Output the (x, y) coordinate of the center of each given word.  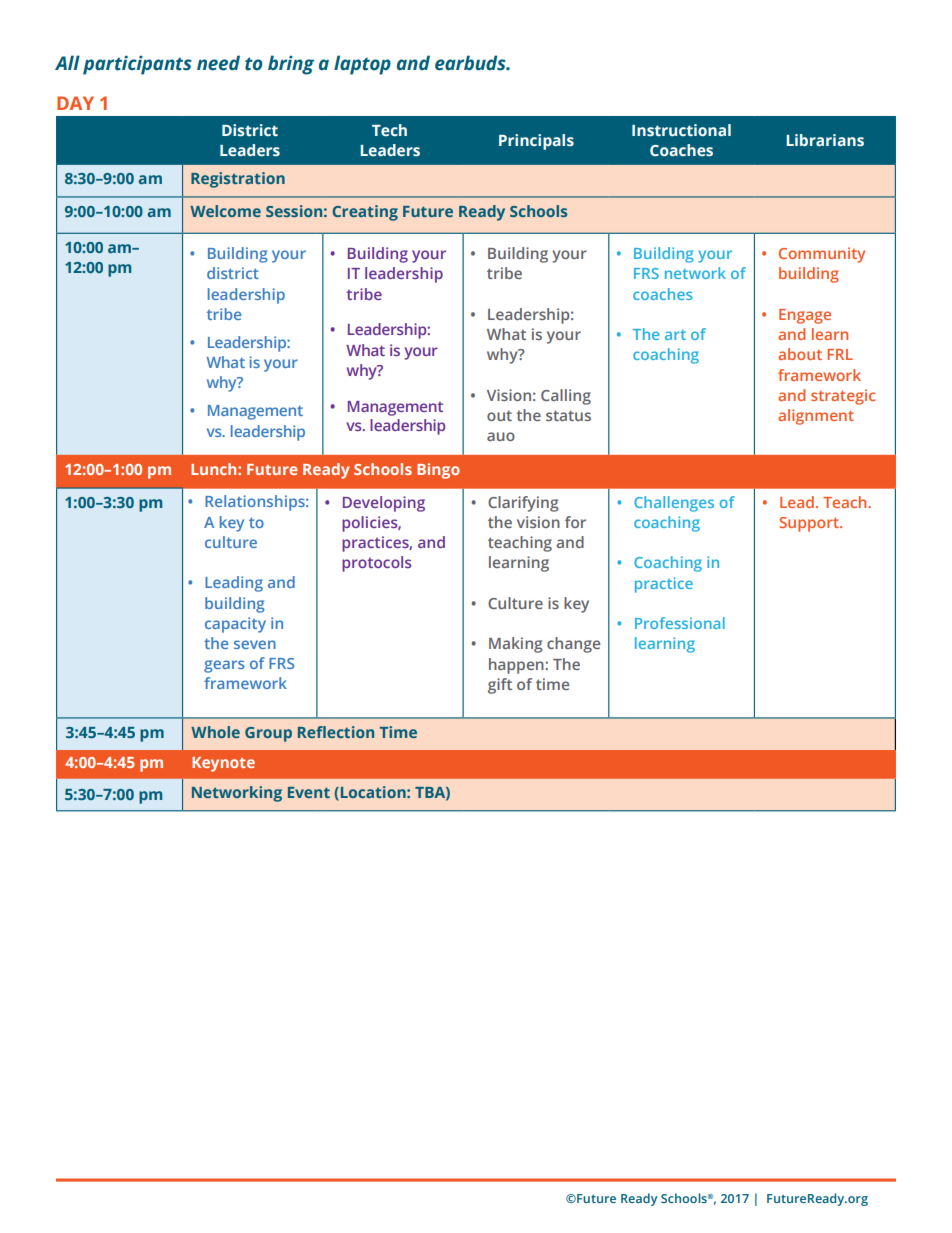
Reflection (336, 732)
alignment (816, 417)
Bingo (438, 471)
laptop (362, 65)
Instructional (681, 130)
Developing (384, 504)
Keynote (223, 764)
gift (500, 686)
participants (137, 65)
